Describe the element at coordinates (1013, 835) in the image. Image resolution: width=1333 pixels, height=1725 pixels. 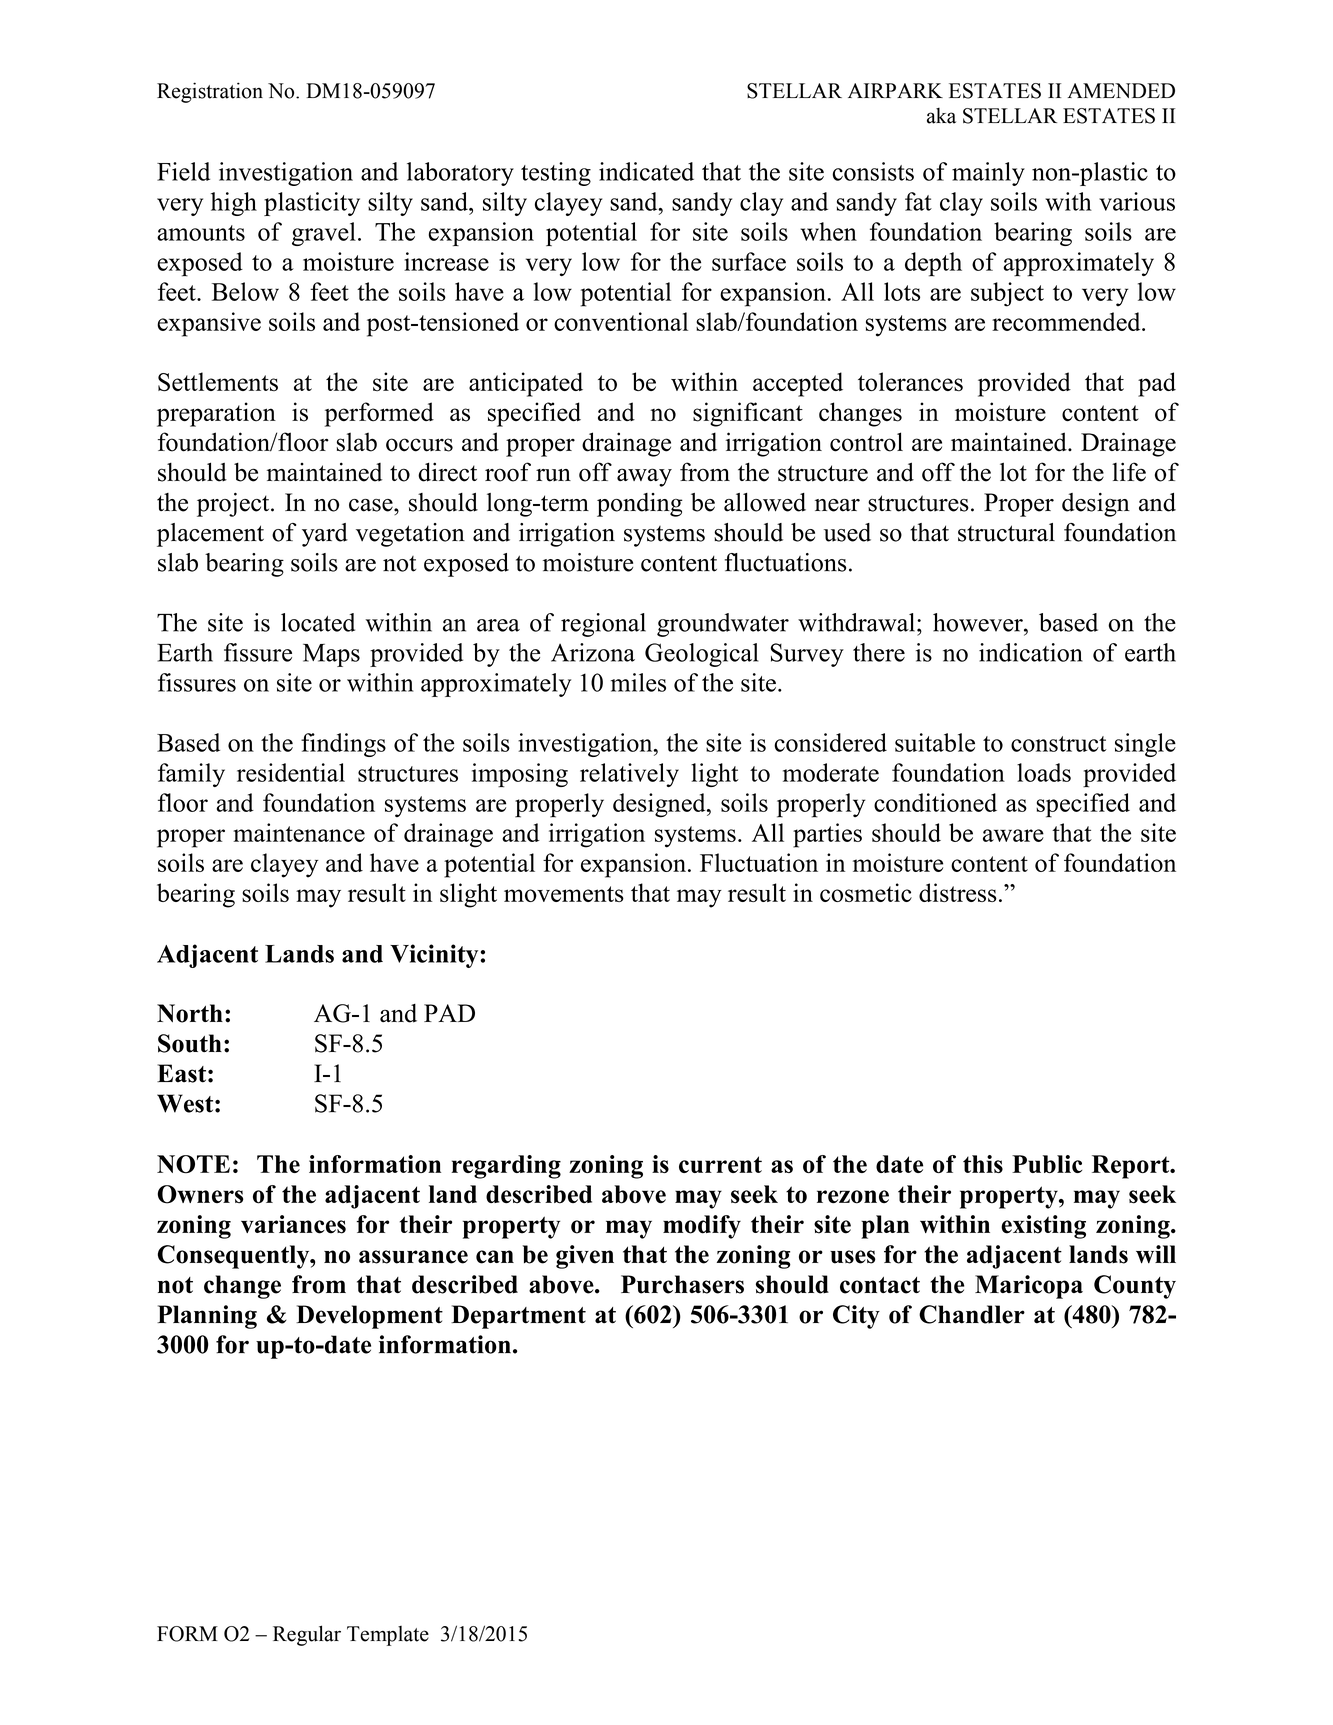
I see `aware` at that location.
